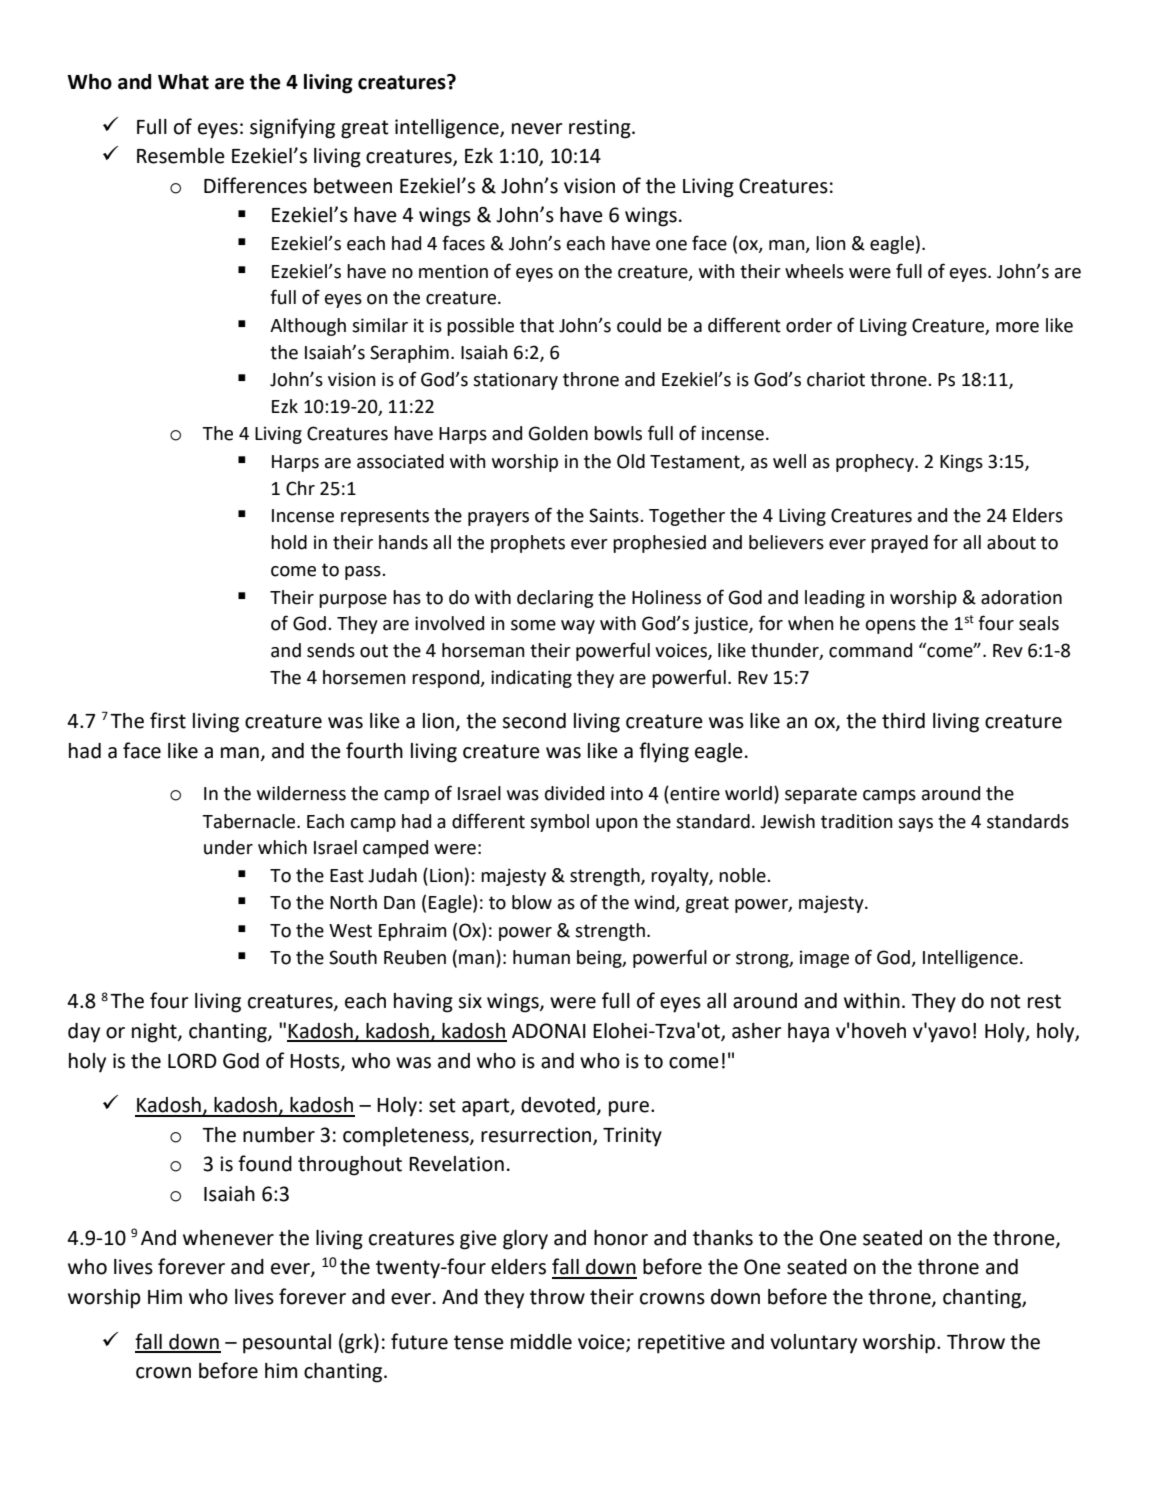  Describe the element at coordinates (181, 156) in the page. I see `Resemble` at that location.
